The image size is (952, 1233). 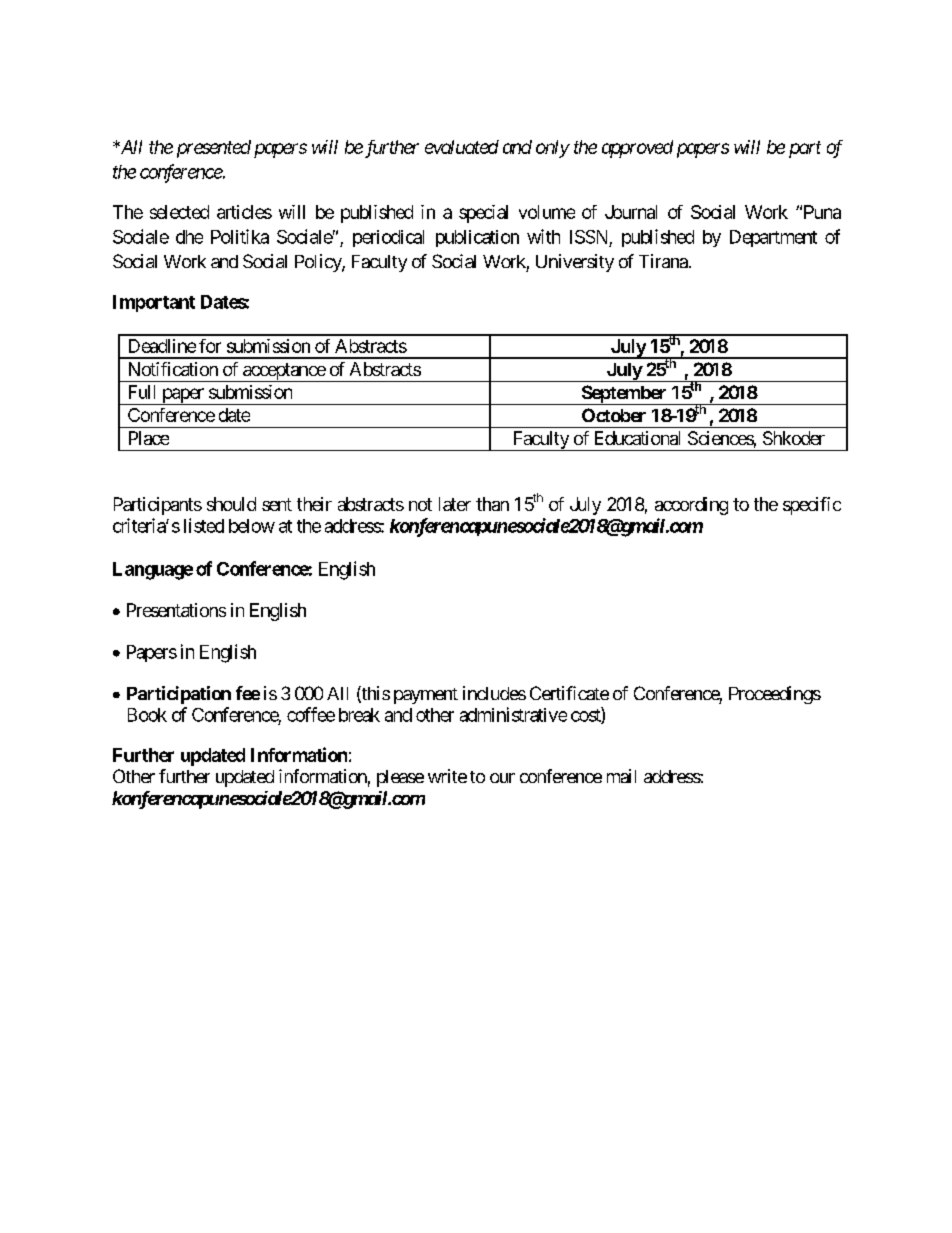 I want to click on October, so click(x=614, y=415).
